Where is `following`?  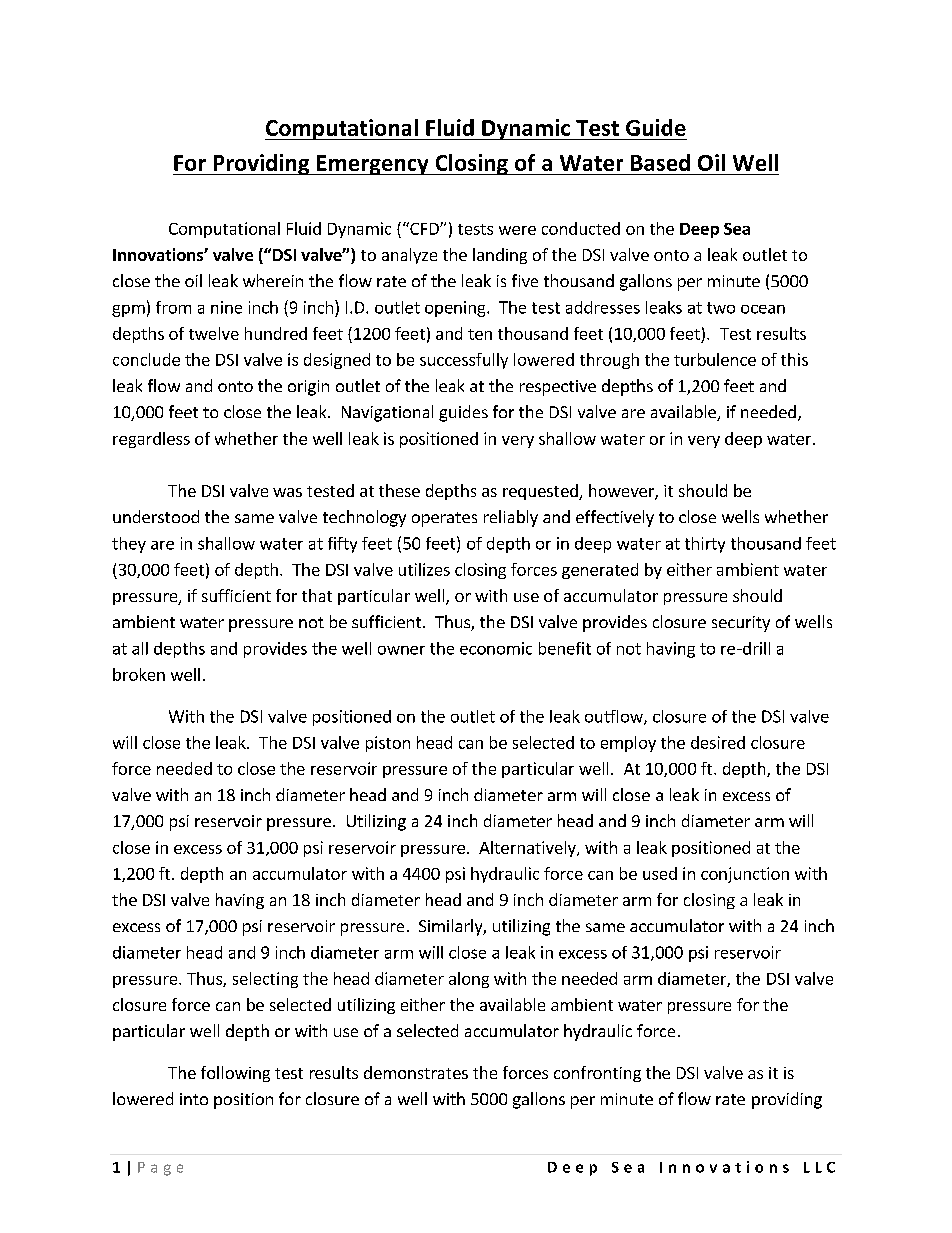 following is located at coordinates (235, 1074).
